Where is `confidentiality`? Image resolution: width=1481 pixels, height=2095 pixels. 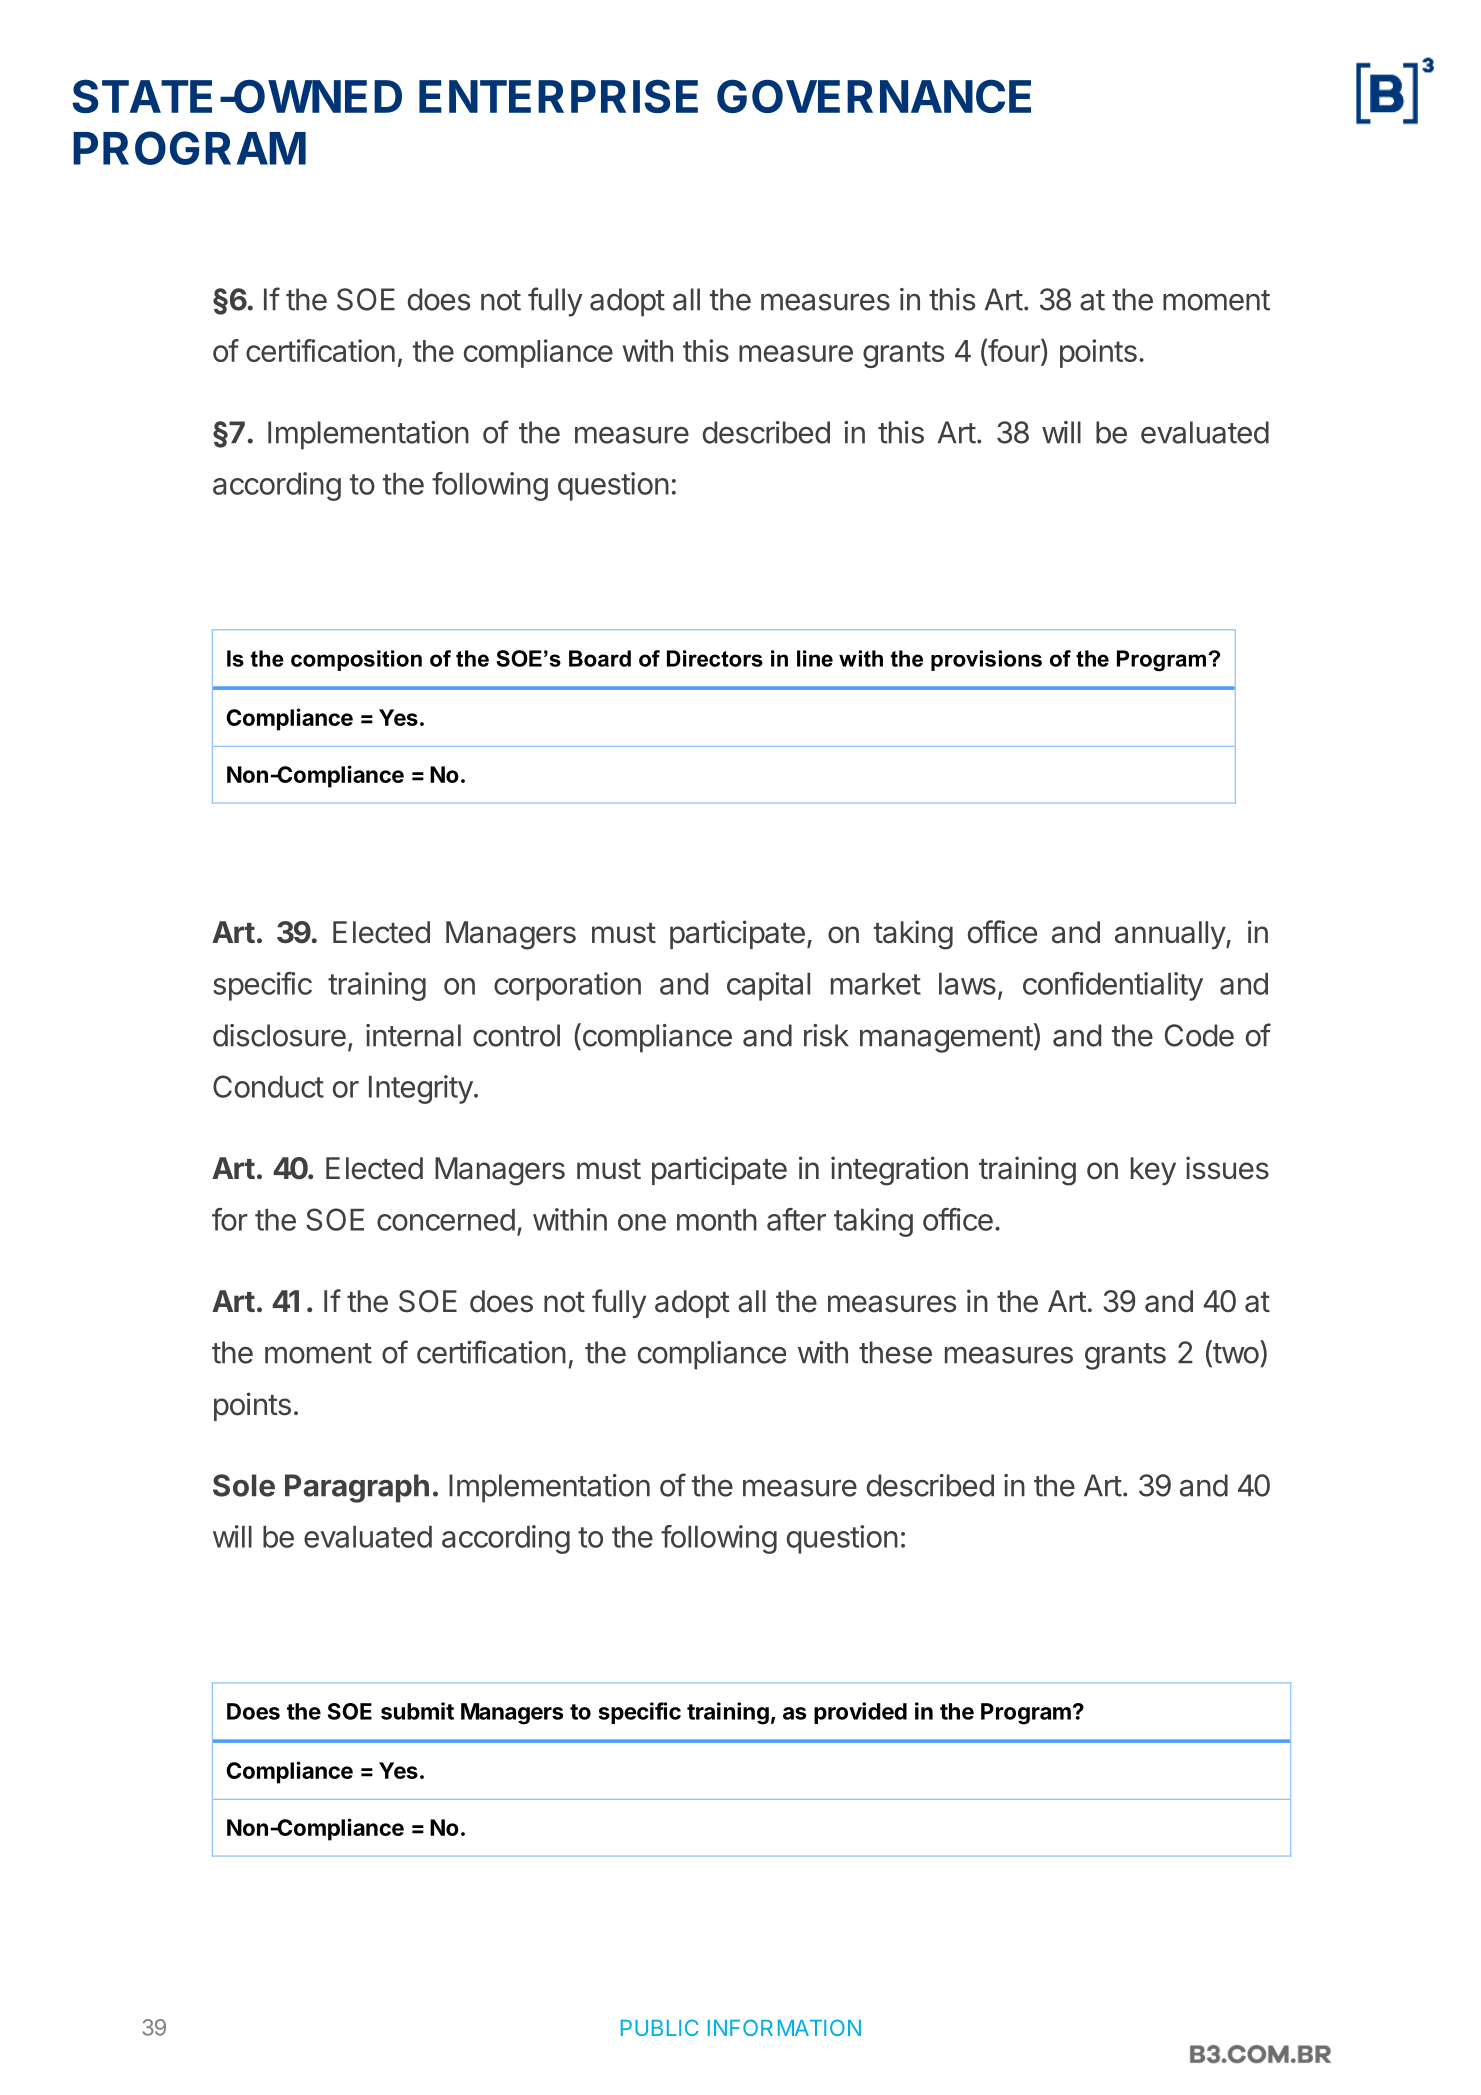
confidentiality is located at coordinates (1113, 986).
